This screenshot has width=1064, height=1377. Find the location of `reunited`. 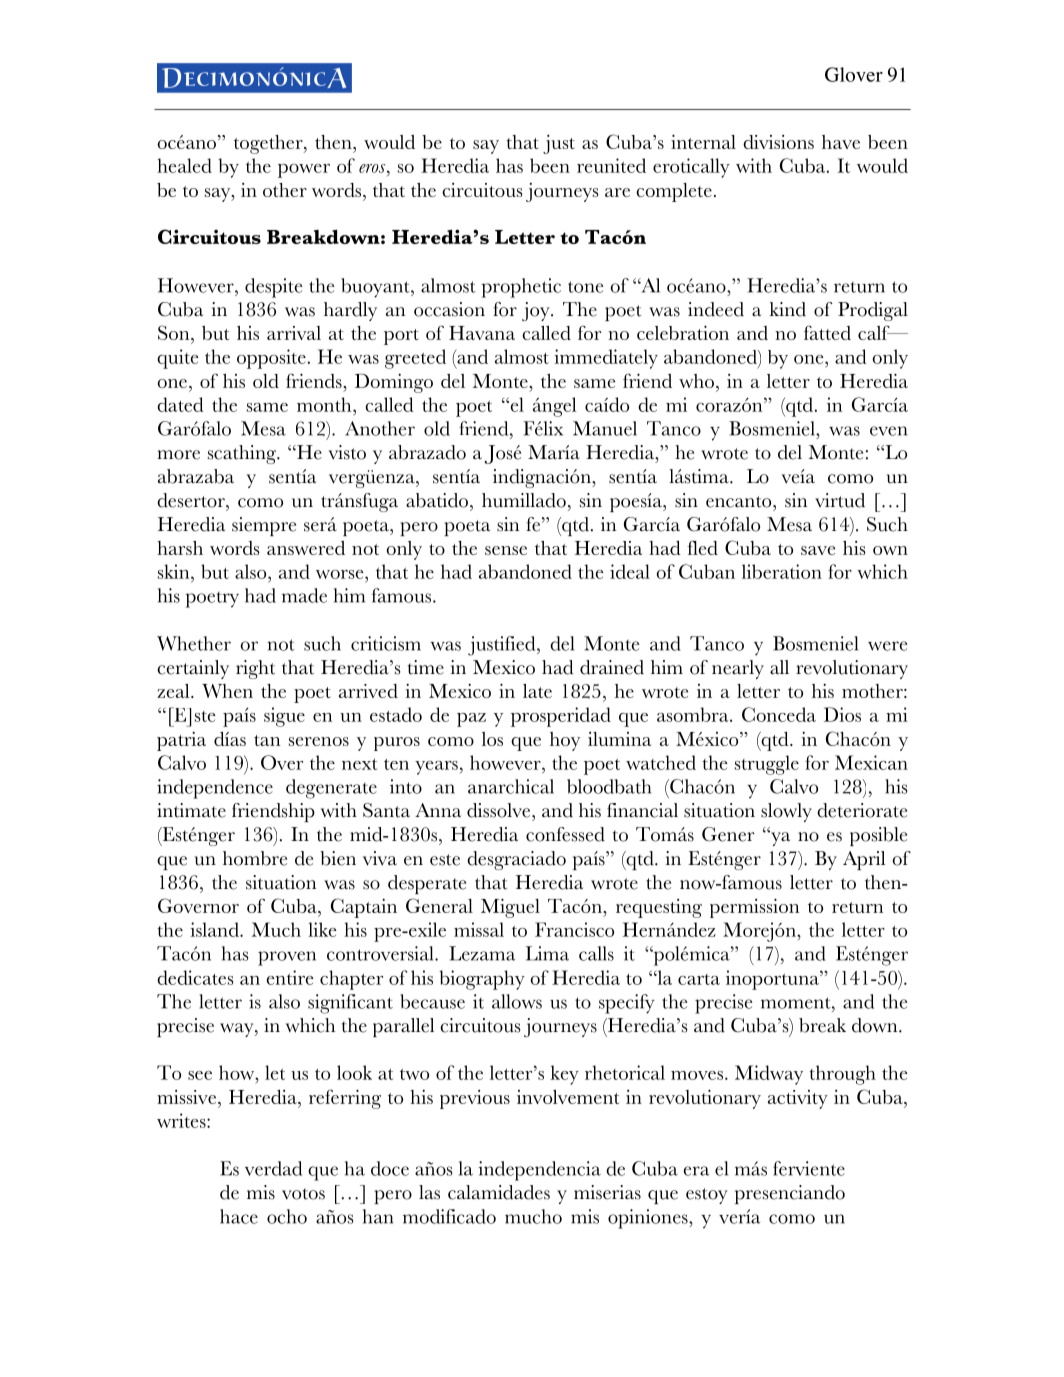

reunited is located at coordinates (611, 165).
